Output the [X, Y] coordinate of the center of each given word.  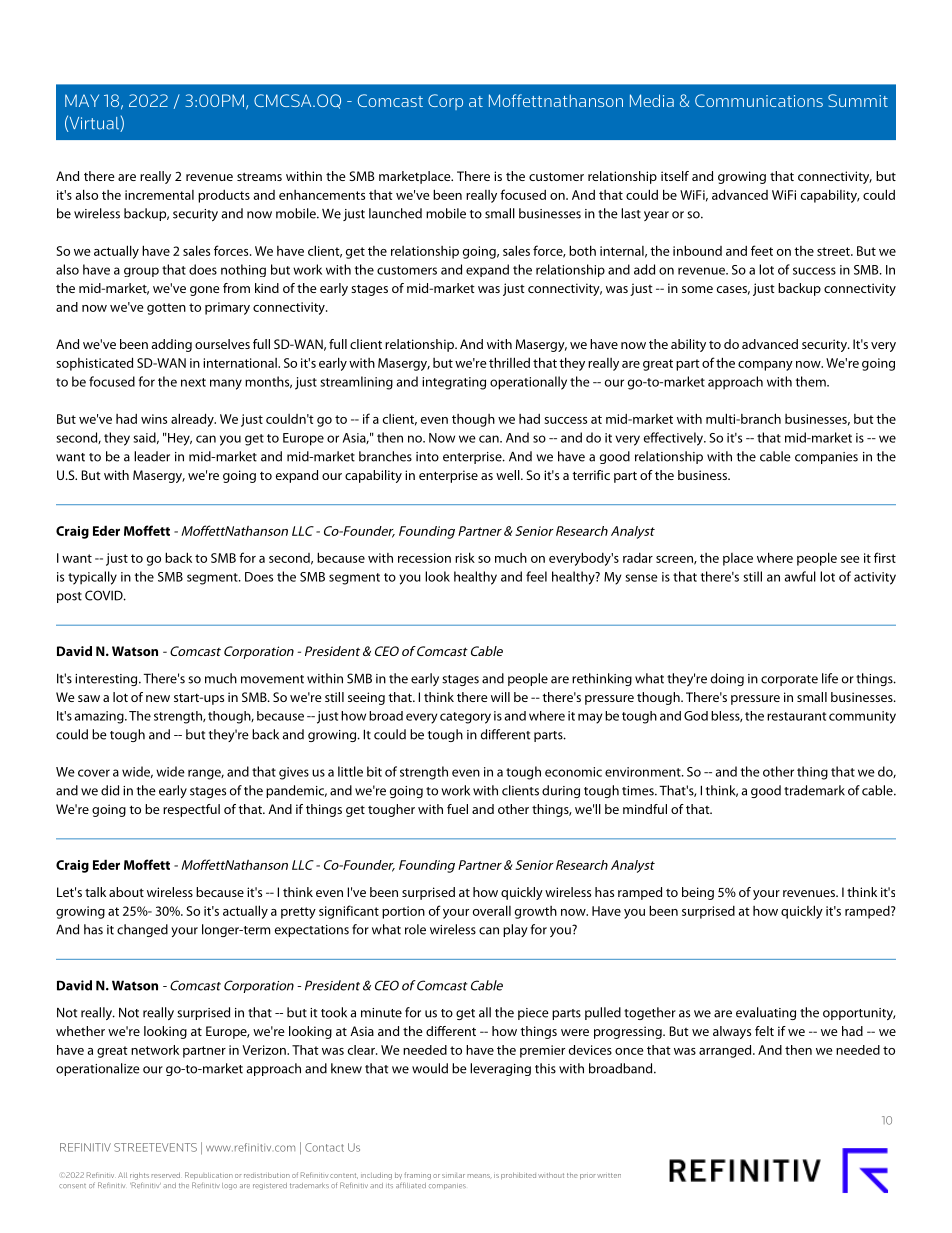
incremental [159, 195]
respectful [191, 810]
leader [152, 456]
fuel [457, 809]
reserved [166, 1175]
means [480, 1176]
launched [395, 213]
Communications [759, 100]
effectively [675, 439]
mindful [645, 809]
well [509, 475]
